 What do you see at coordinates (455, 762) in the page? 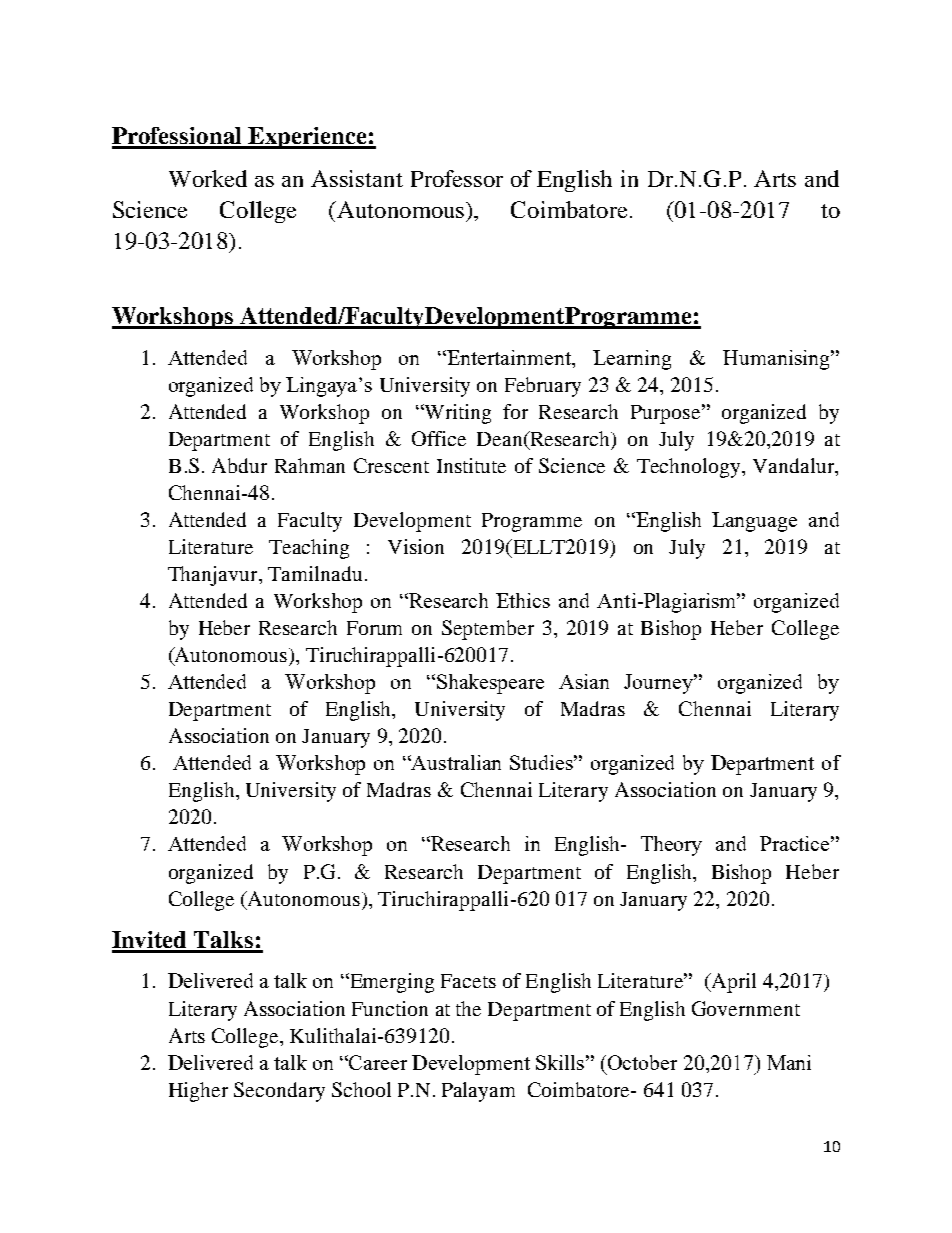
I see `Australian` at bounding box center [455, 762].
